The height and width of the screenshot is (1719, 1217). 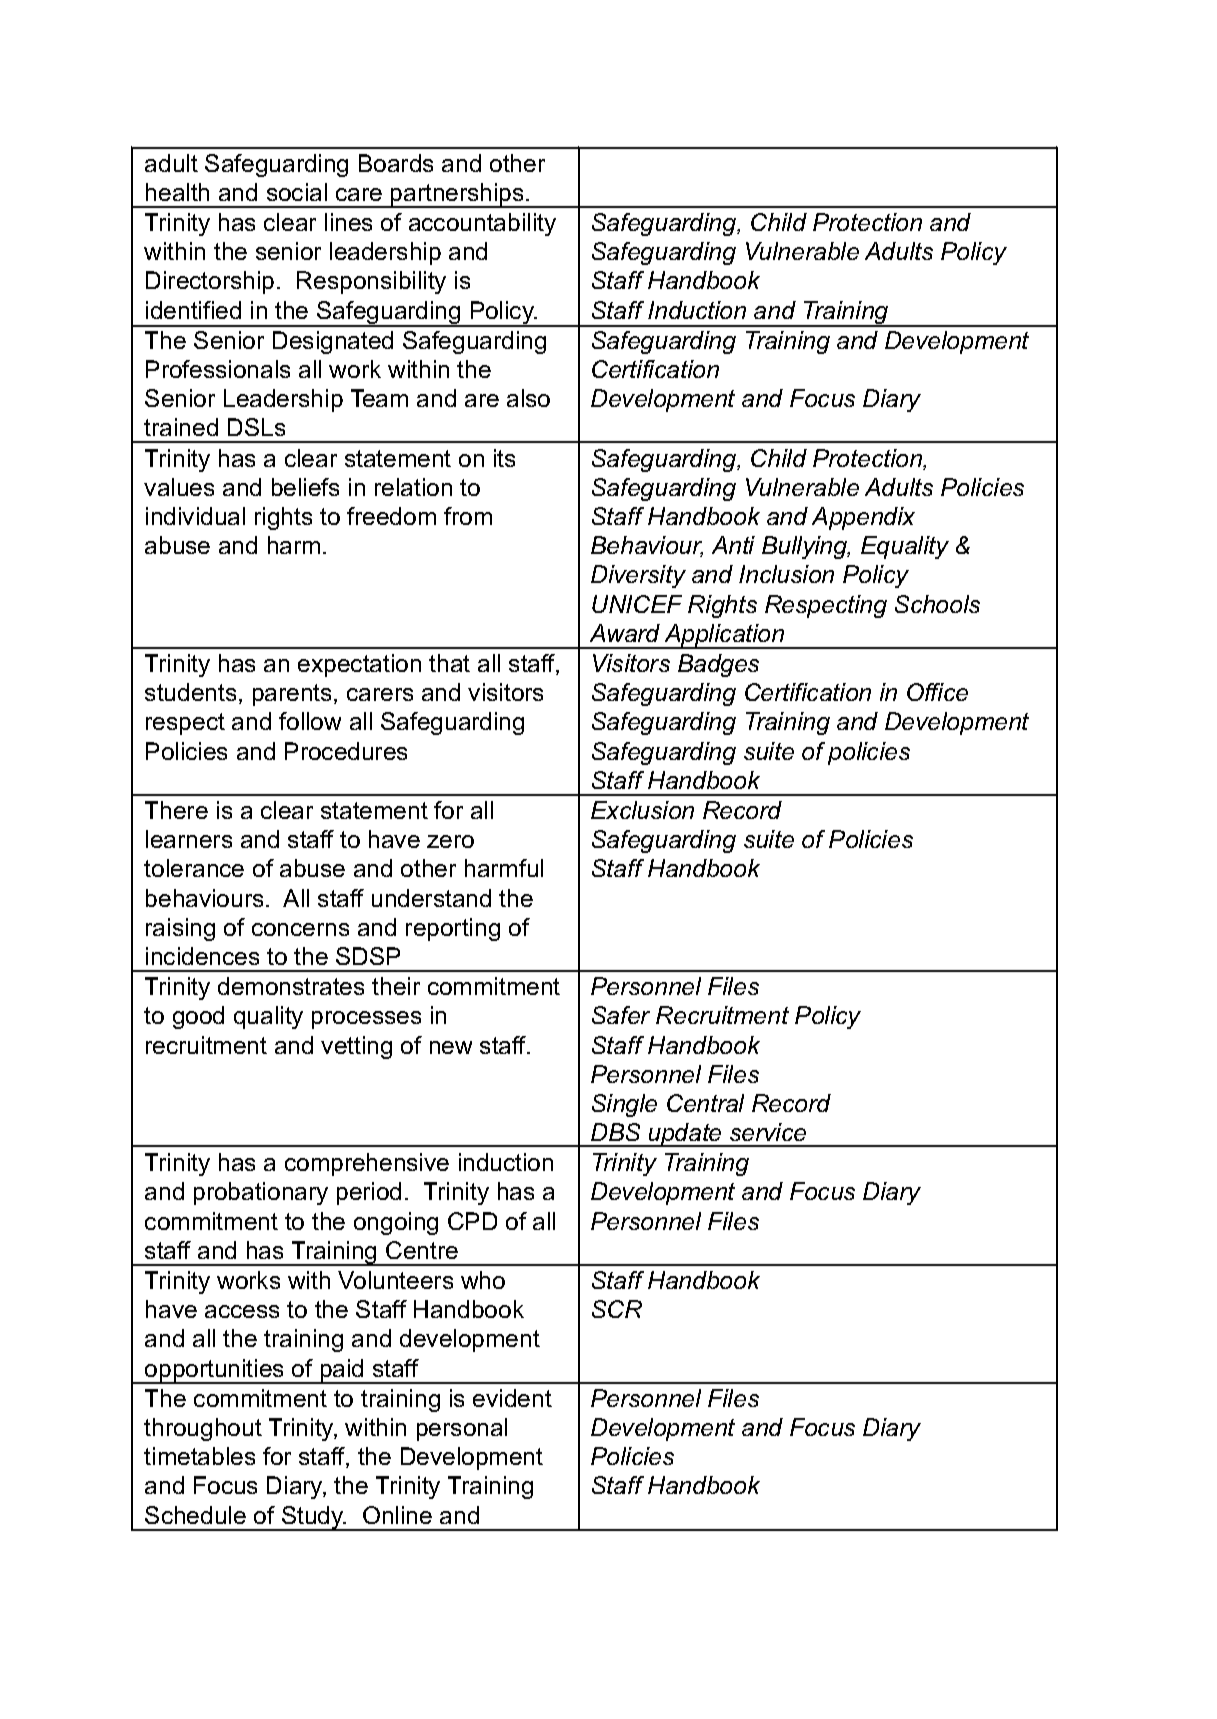 I want to click on Office, so click(x=937, y=692).
